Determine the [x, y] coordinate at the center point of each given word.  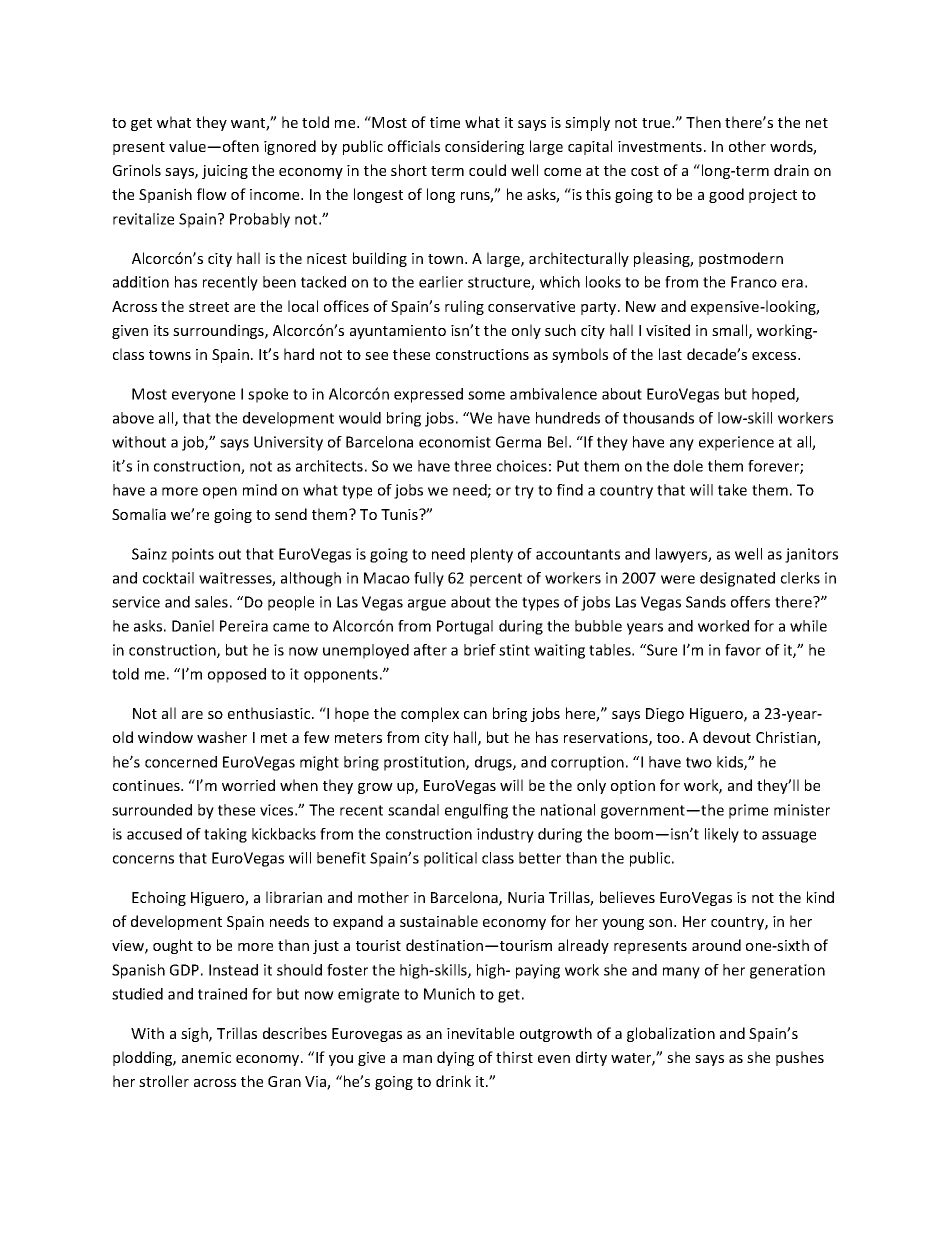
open [220, 493]
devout [727, 737]
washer [222, 737]
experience [736, 443]
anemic [206, 1057]
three [472, 466]
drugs [494, 763]
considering [484, 147]
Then [703, 122]
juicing [225, 172]
